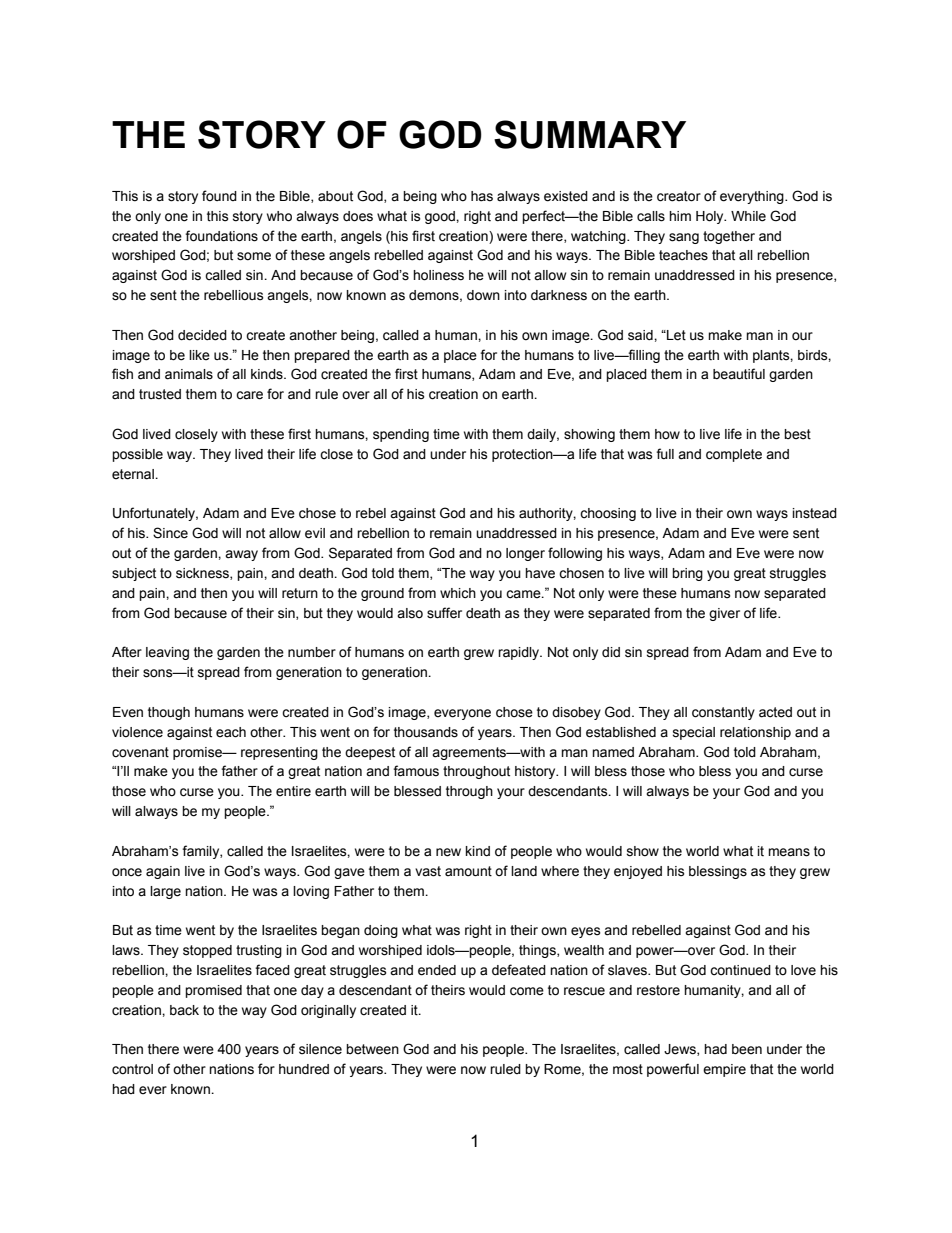  I want to click on new, so click(448, 852).
